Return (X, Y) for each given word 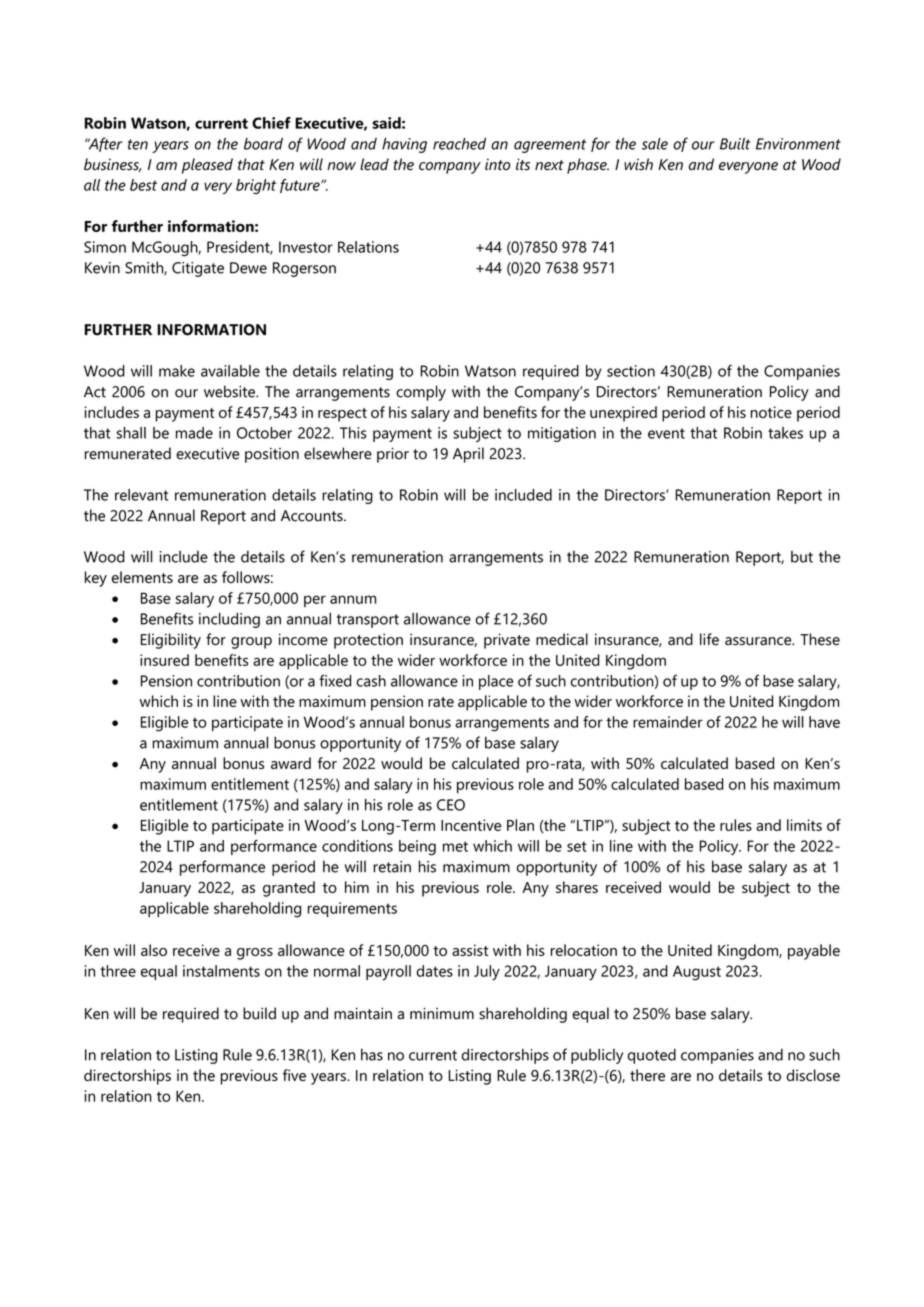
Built (735, 144)
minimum (442, 1014)
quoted (652, 1056)
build (259, 1013)
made (194, 433)
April (468, 455)
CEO (451, 805)
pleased (207, 166)
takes (785, 433)
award (291, 763)
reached (459, 144)
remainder (668, 722)
